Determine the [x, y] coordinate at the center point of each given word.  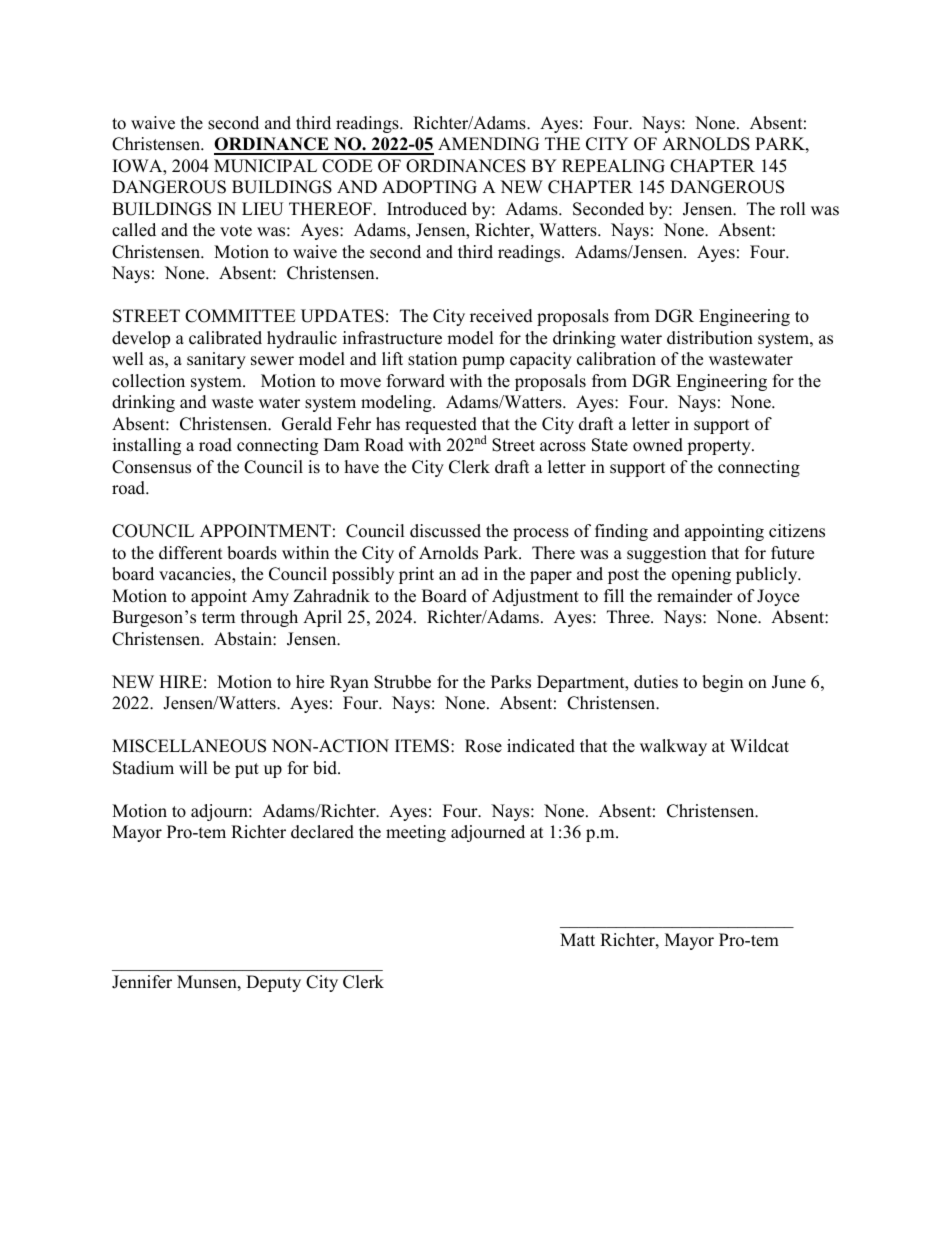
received [501, 316]
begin [722, 683]
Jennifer [142, 982]
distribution [710, 338]
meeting [416, 833]
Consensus [151, 467]
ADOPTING [429, 187]
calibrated [225, 338]
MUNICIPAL [265, 166]
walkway [673, 747]
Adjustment [535, 597]
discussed [445, 531]
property [720, 447]
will [193, 767]
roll [793, 209]
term [218, 618]
